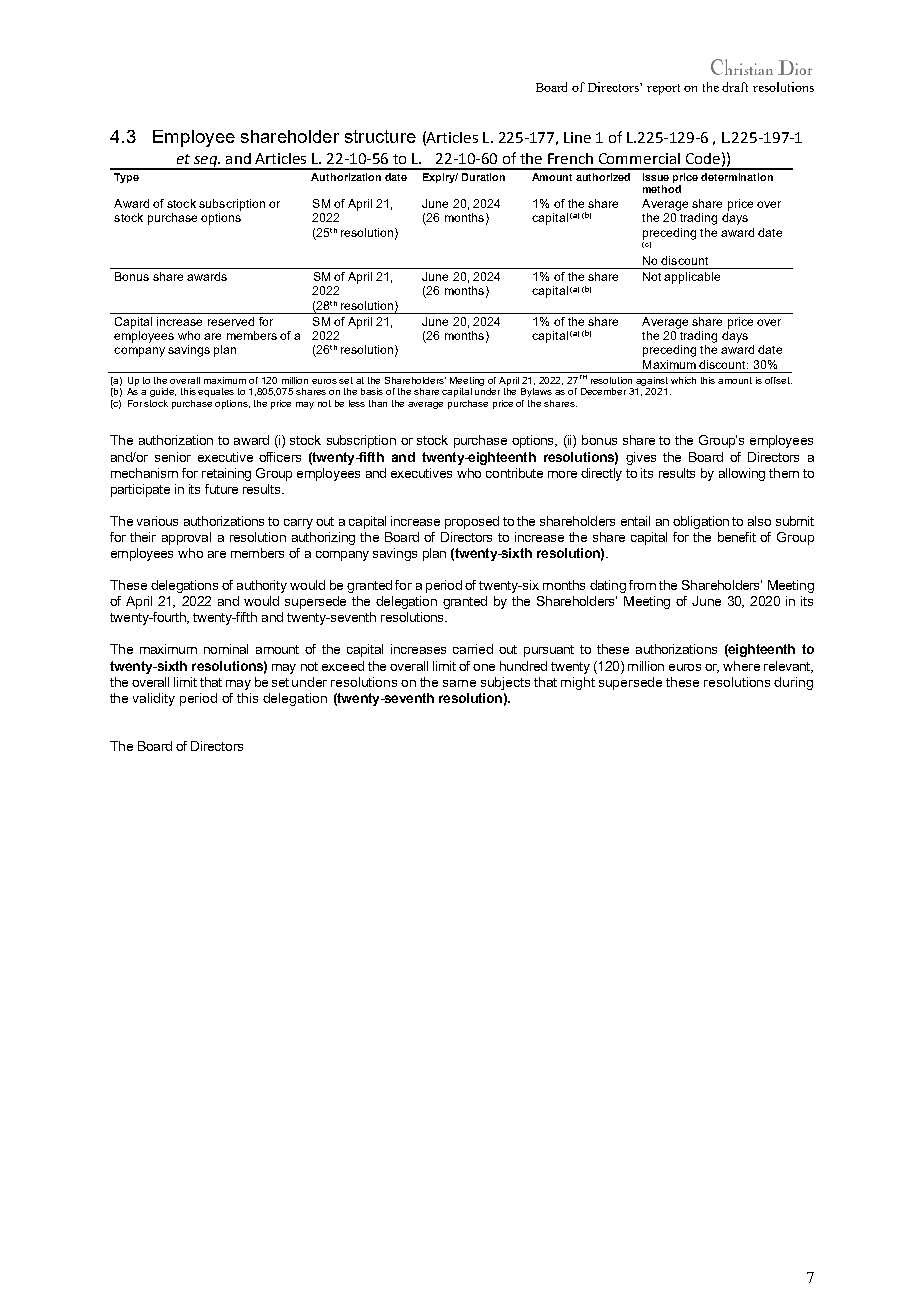  I want to click on nominal, so click(226, 649).
